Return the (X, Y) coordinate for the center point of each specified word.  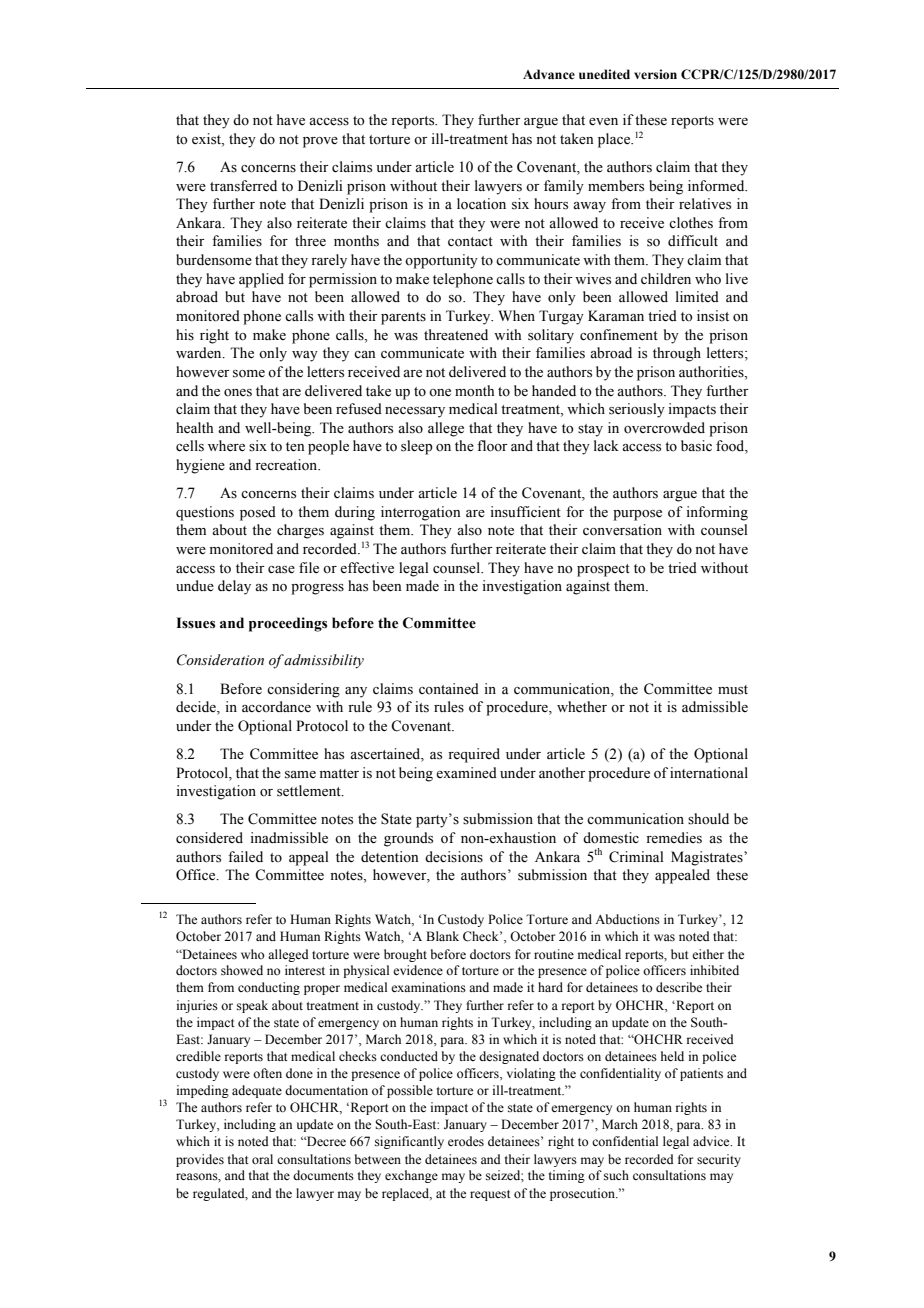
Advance (549, 74)
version (655, 74)
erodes (466, 1141)
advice (712, 1141)
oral (262, 1159)
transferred (243, 186)
